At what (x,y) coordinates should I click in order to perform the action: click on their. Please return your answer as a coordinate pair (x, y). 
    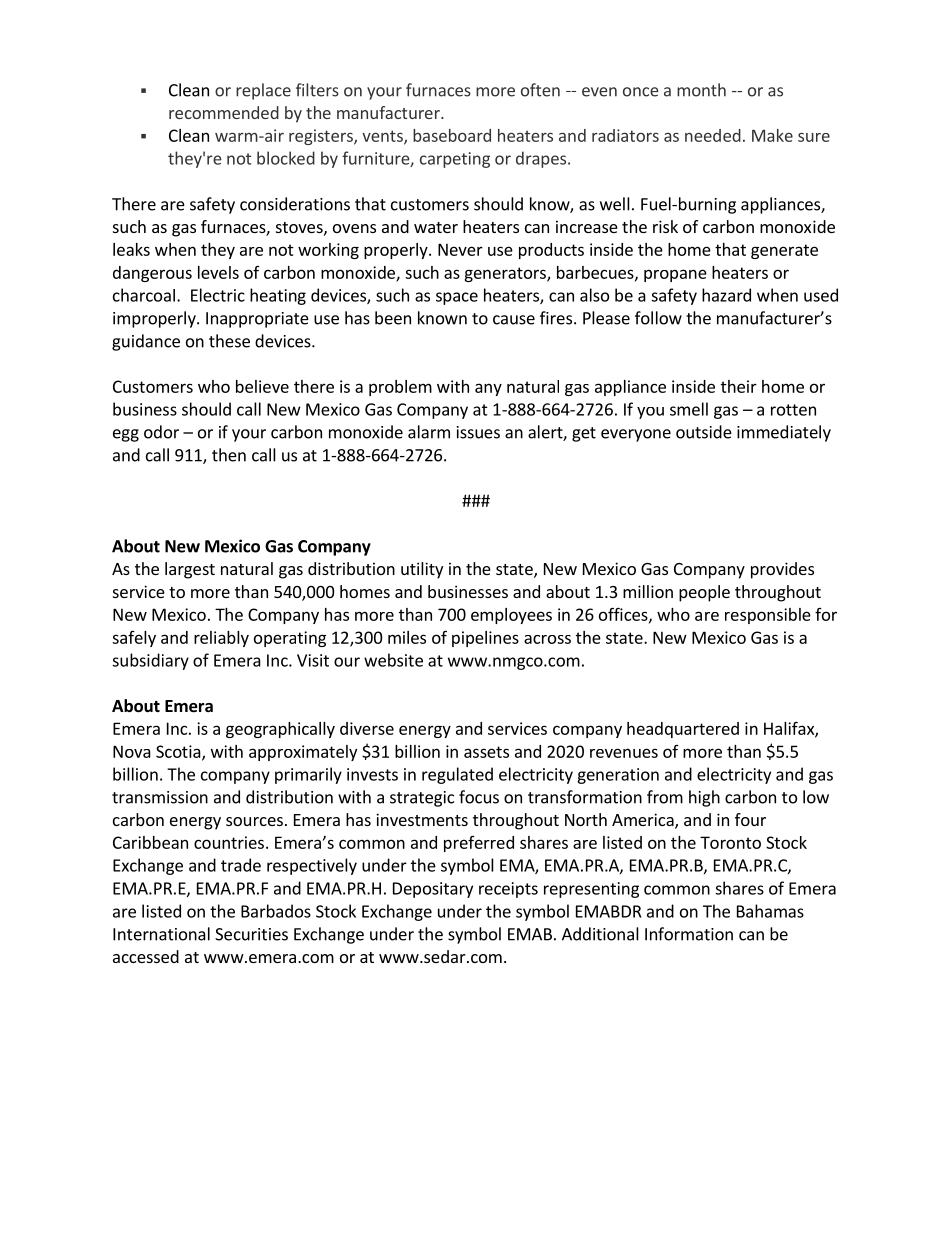
    Looking at the image, I should click on (739, 386).
